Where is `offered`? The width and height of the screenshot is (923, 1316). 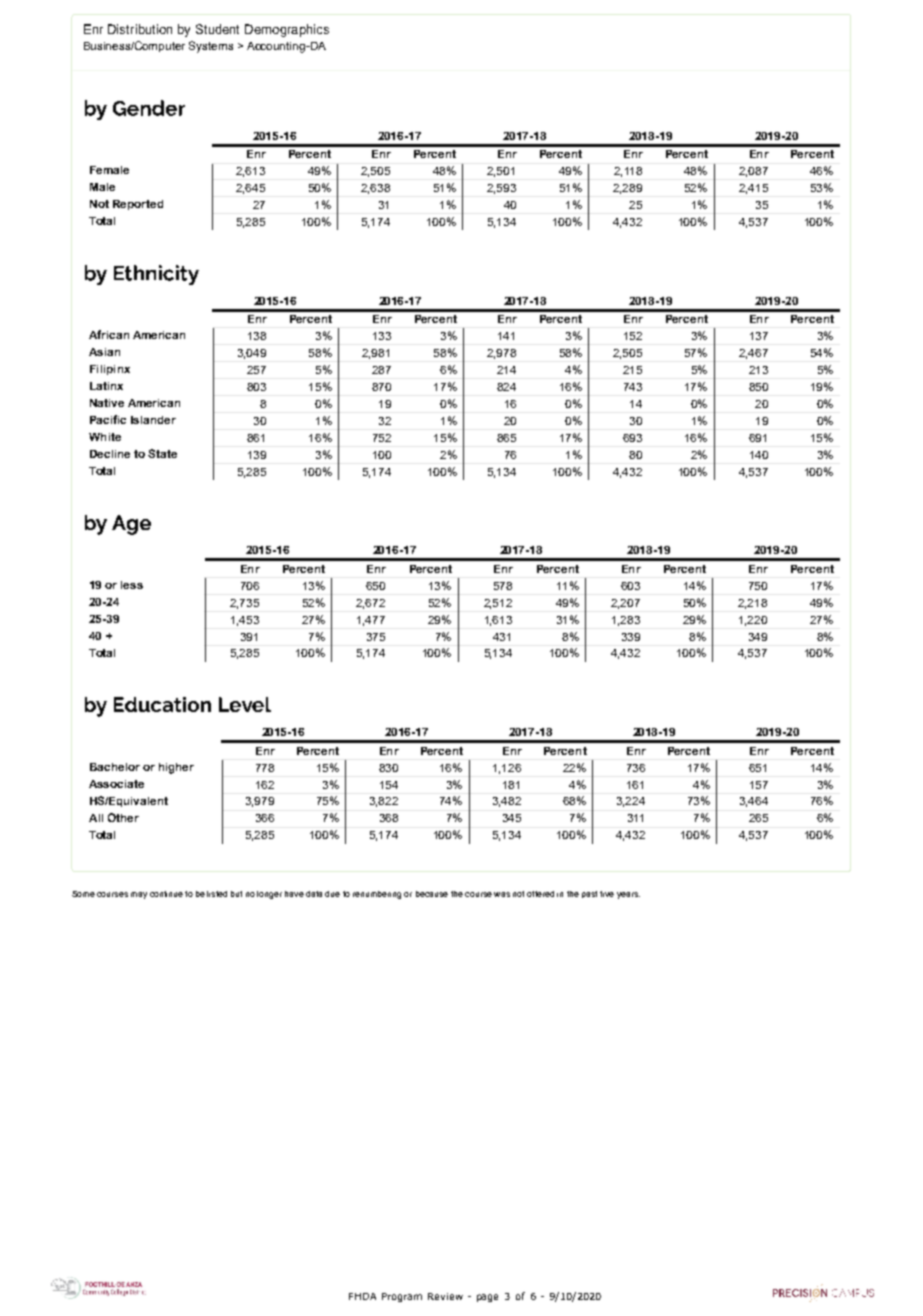 offered is located at coordinates (540, 894).
